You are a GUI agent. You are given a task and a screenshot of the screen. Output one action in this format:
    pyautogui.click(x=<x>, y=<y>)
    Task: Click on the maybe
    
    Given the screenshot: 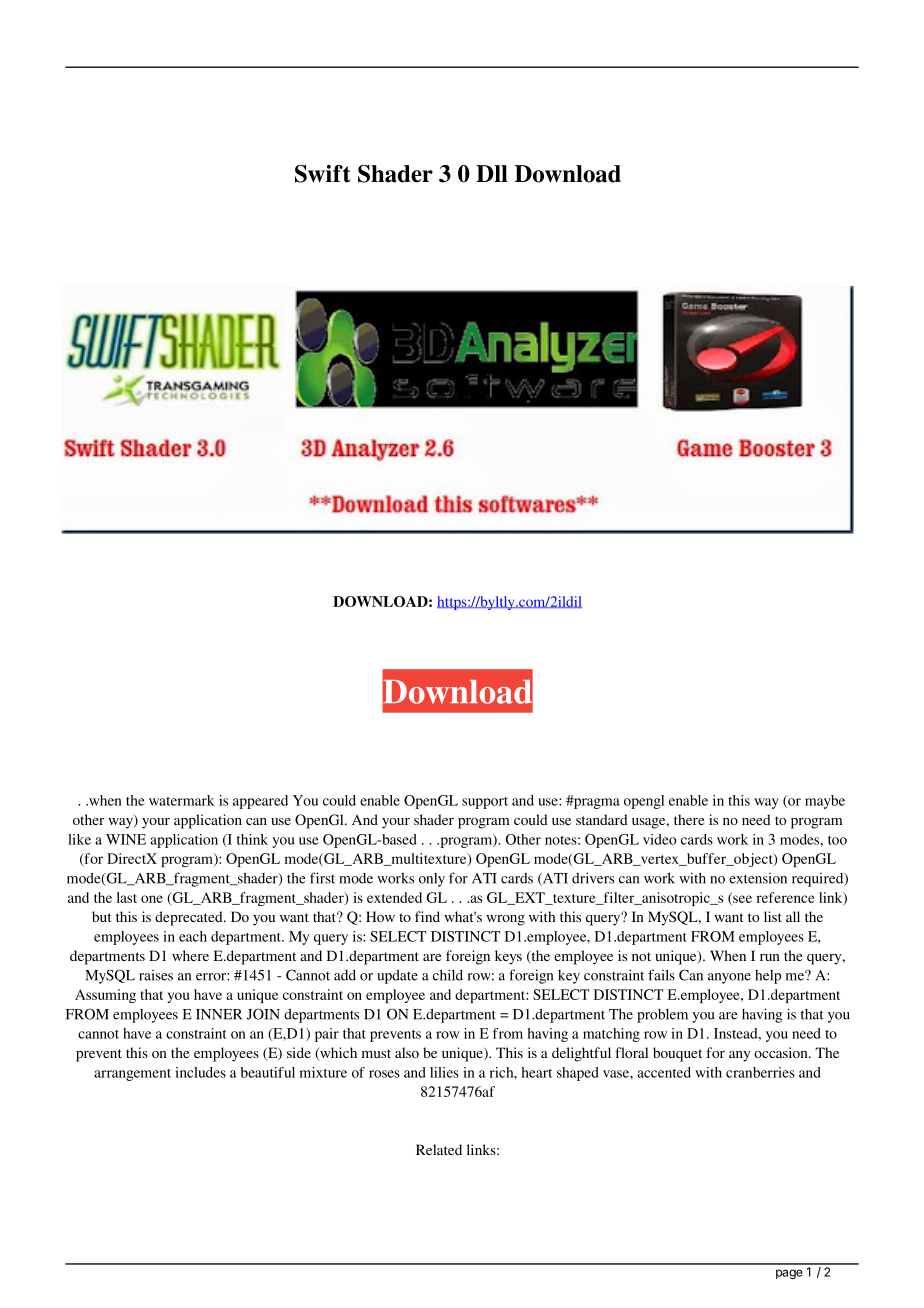 What is the action you would take?
    pyautogui.click(x=825, y=802)
